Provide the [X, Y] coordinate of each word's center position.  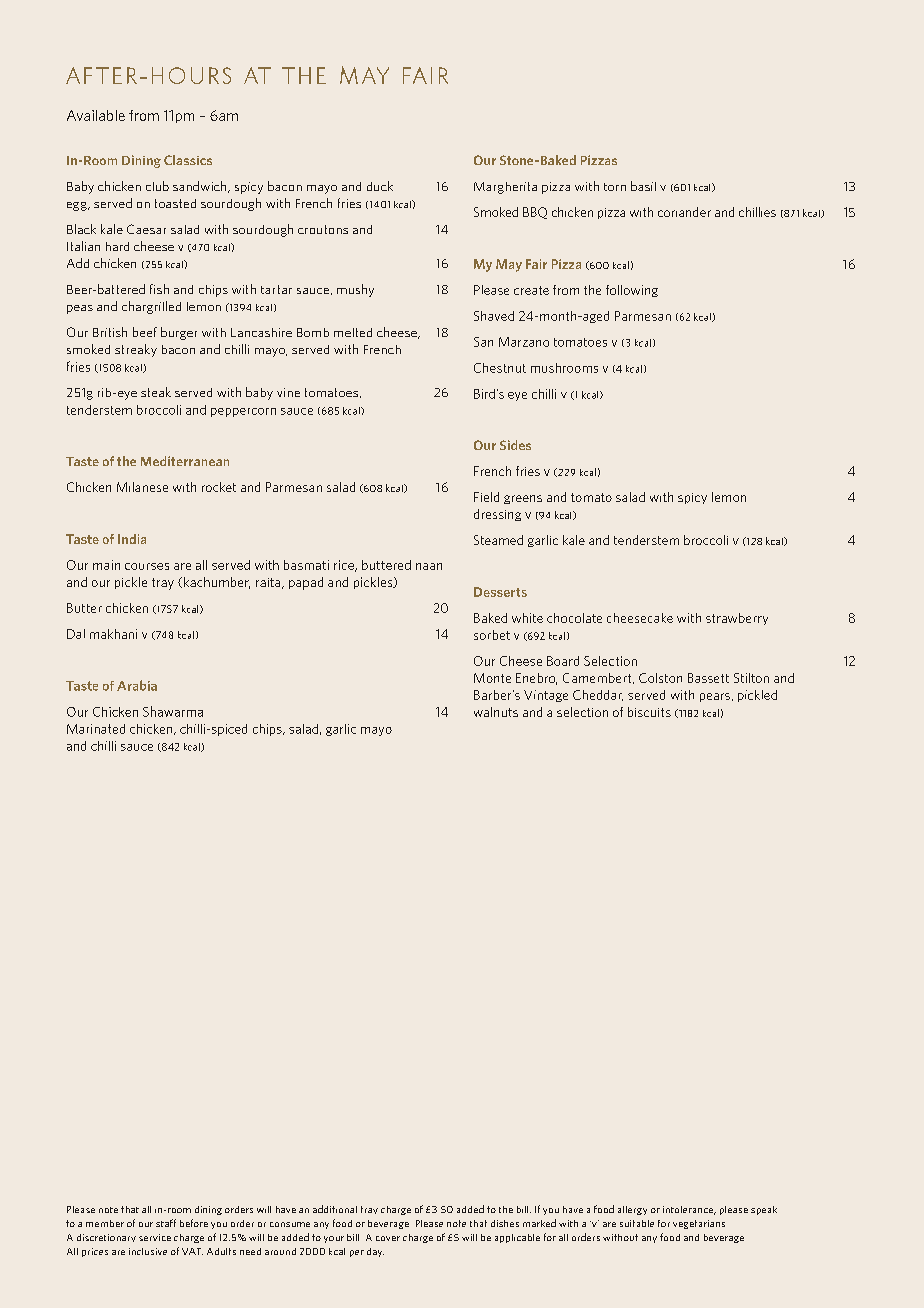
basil [643, 186]
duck [380, 186]
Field [486, 497]
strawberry [737, 619]
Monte [492, 678]
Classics [188, 160]
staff [166, 1223]
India [132, 539]
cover [388, 1238]
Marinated [96, 729]
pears [715, 697]
